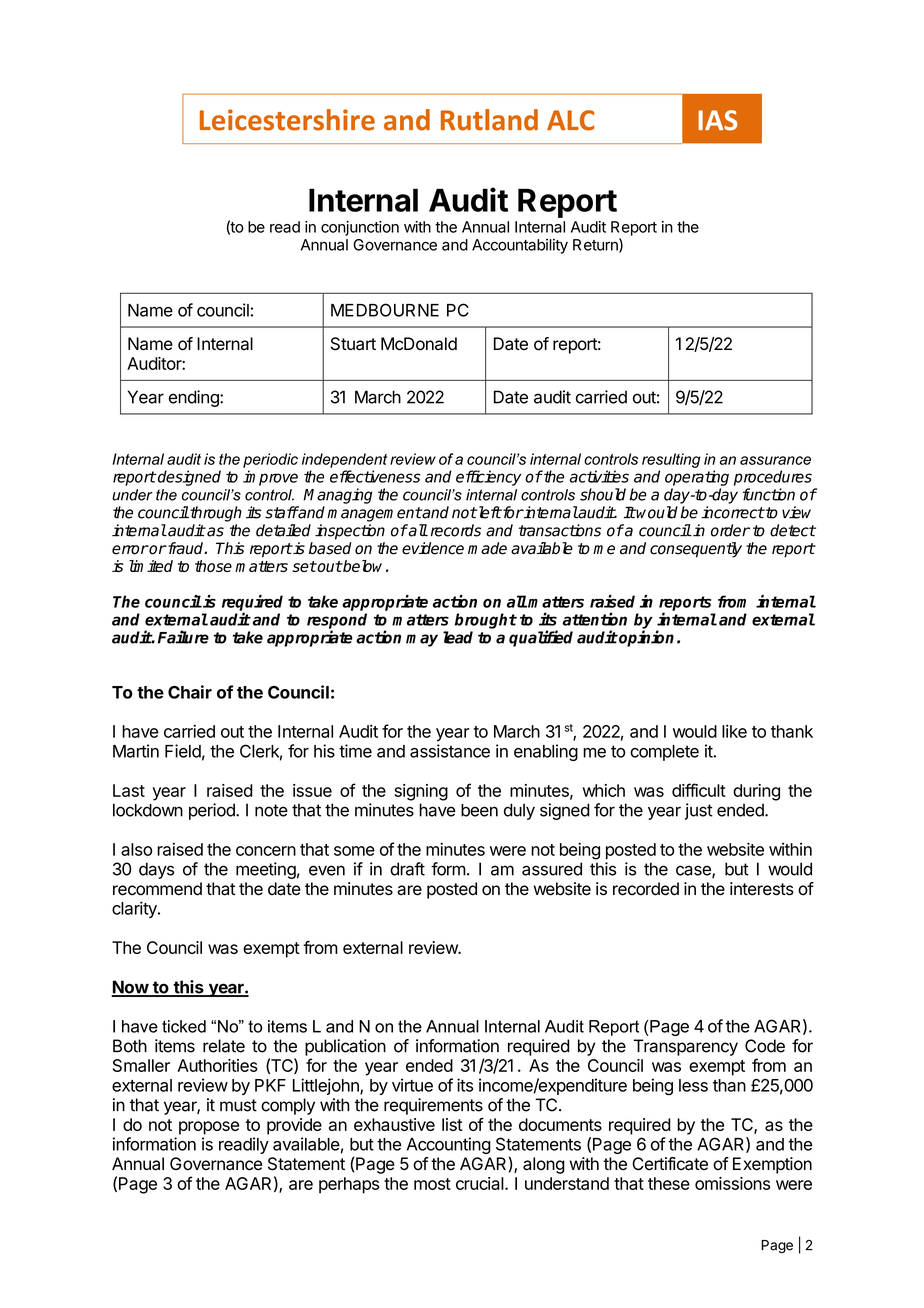  I want to click on conjunction, so click(360, 228).
